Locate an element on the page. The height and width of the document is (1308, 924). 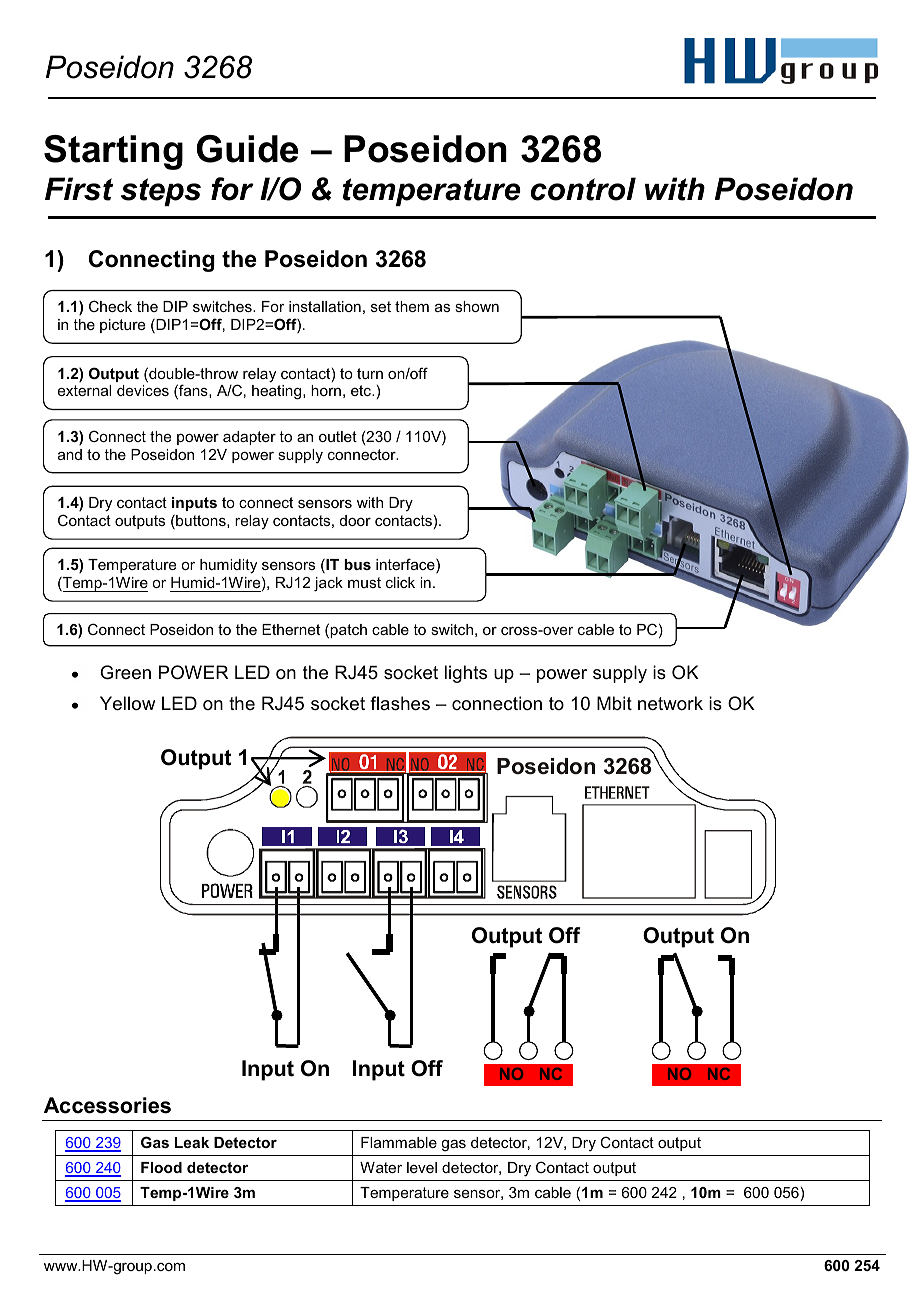
Mbit is located at coordinates (614, 703).
